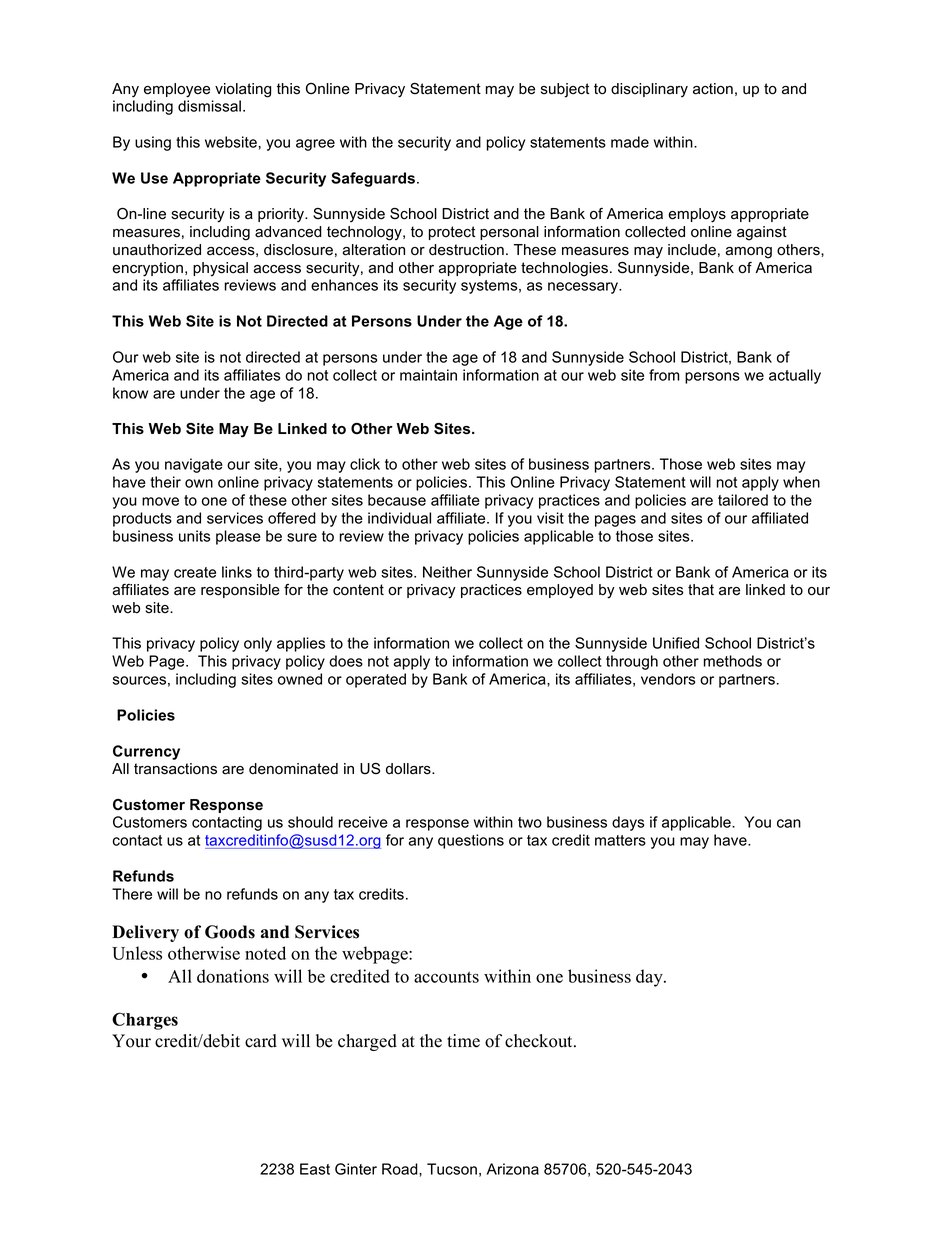  I want to click on tailored, so click(743, 500).
